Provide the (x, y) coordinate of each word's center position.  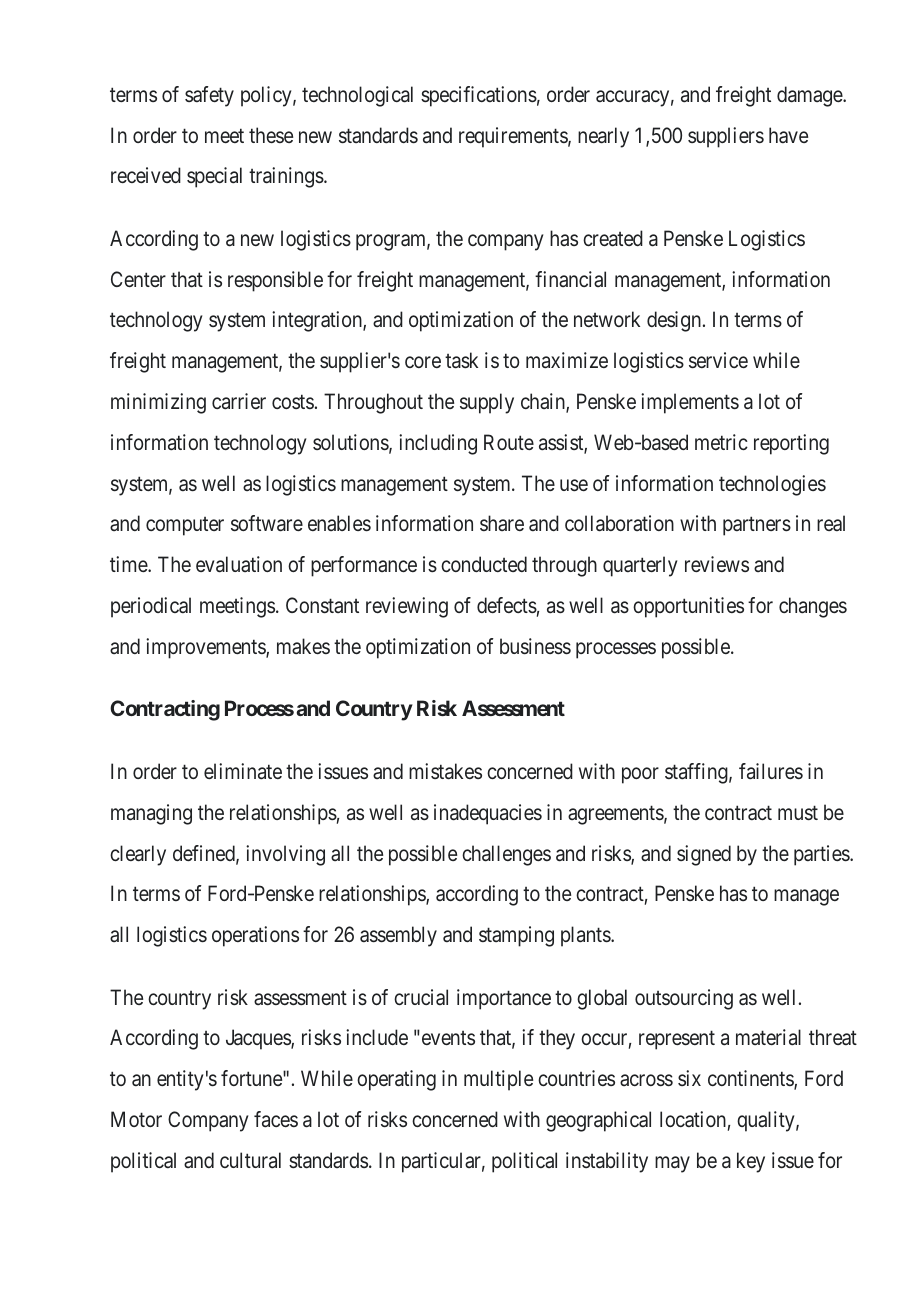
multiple (498, 1080)
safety (209, 96)
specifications (479, 96)
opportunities (688, 607)
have (788, 135)
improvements (206, 648)
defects (507, 605)
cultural (250, 1160)
